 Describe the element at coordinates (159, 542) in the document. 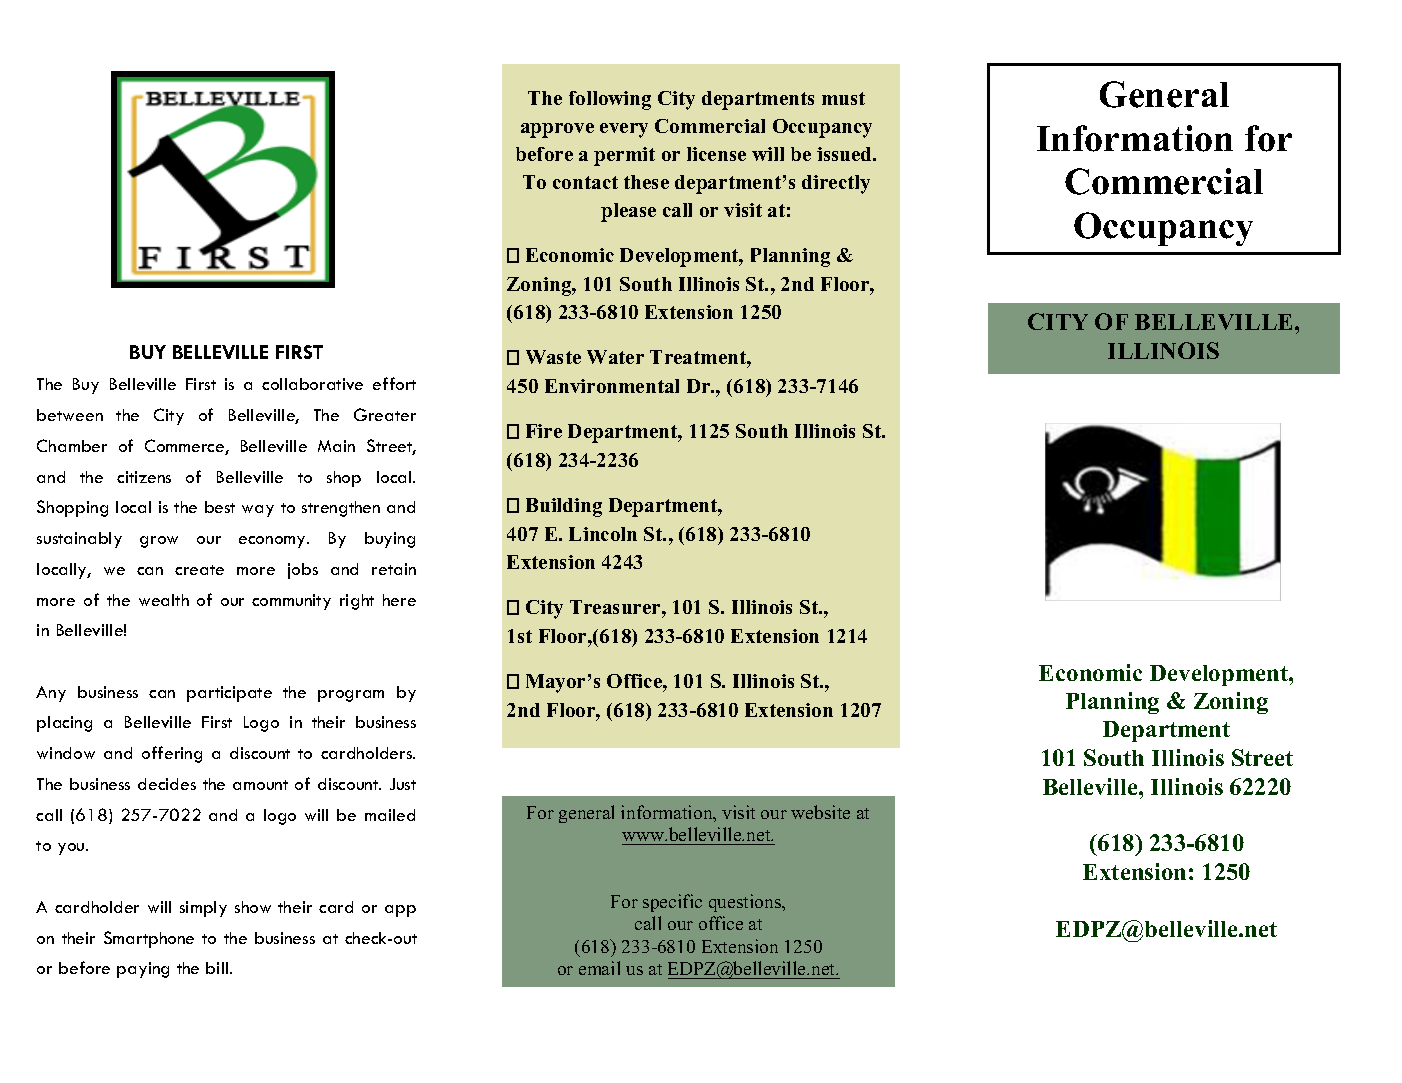

I see `grow` at that location.
